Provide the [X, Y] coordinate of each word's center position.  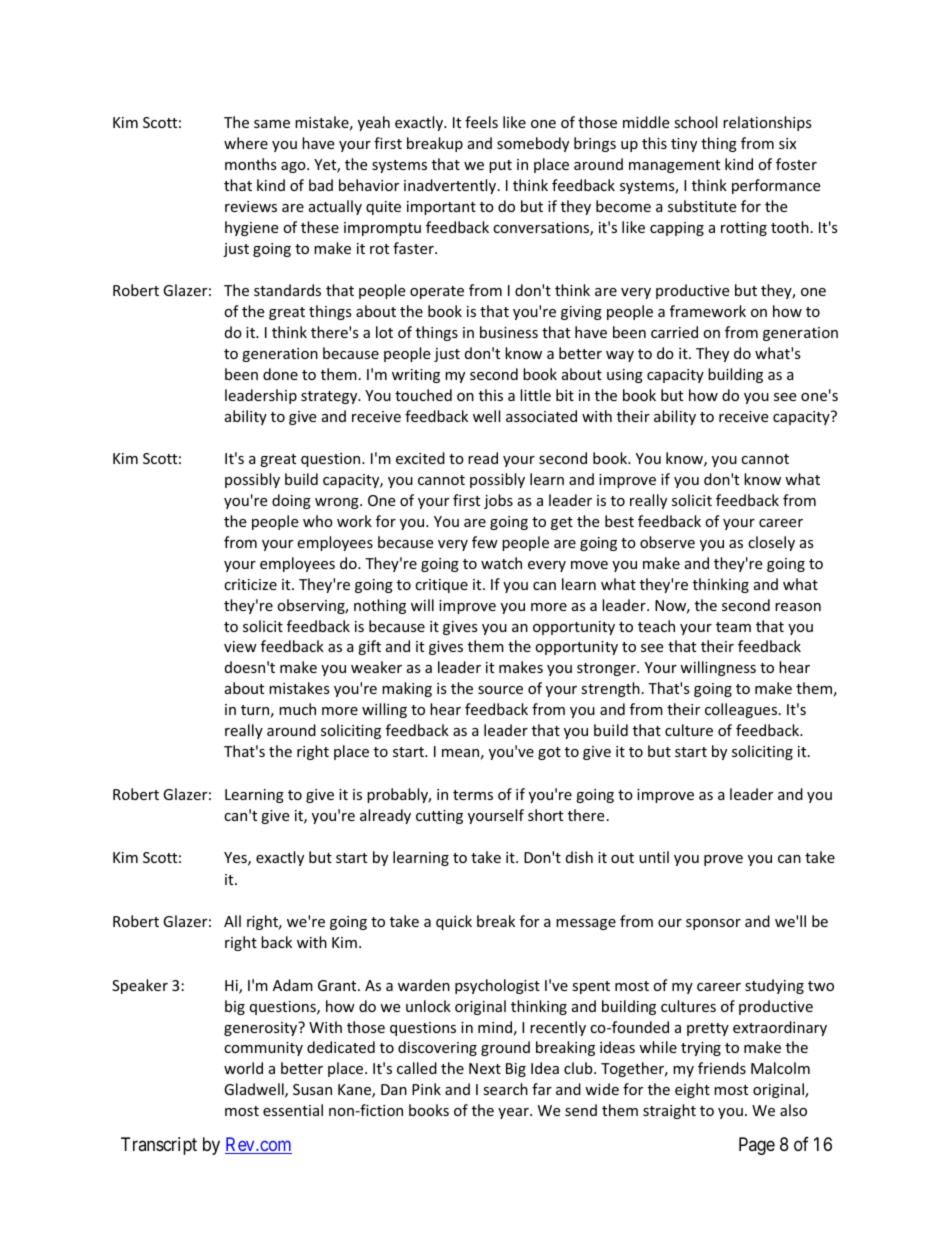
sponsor [713, 924]
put [500, 166]
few [485, 542]
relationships [767, 123]
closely [771, 543]
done [280, 374]
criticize [250, 584]
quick [454, 922]
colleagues [742, 710]
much [297, 709]
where [246, 143]
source [500, 690]
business [509, 332]
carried [674, 332]
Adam [293, 985]
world [243, 1068]
